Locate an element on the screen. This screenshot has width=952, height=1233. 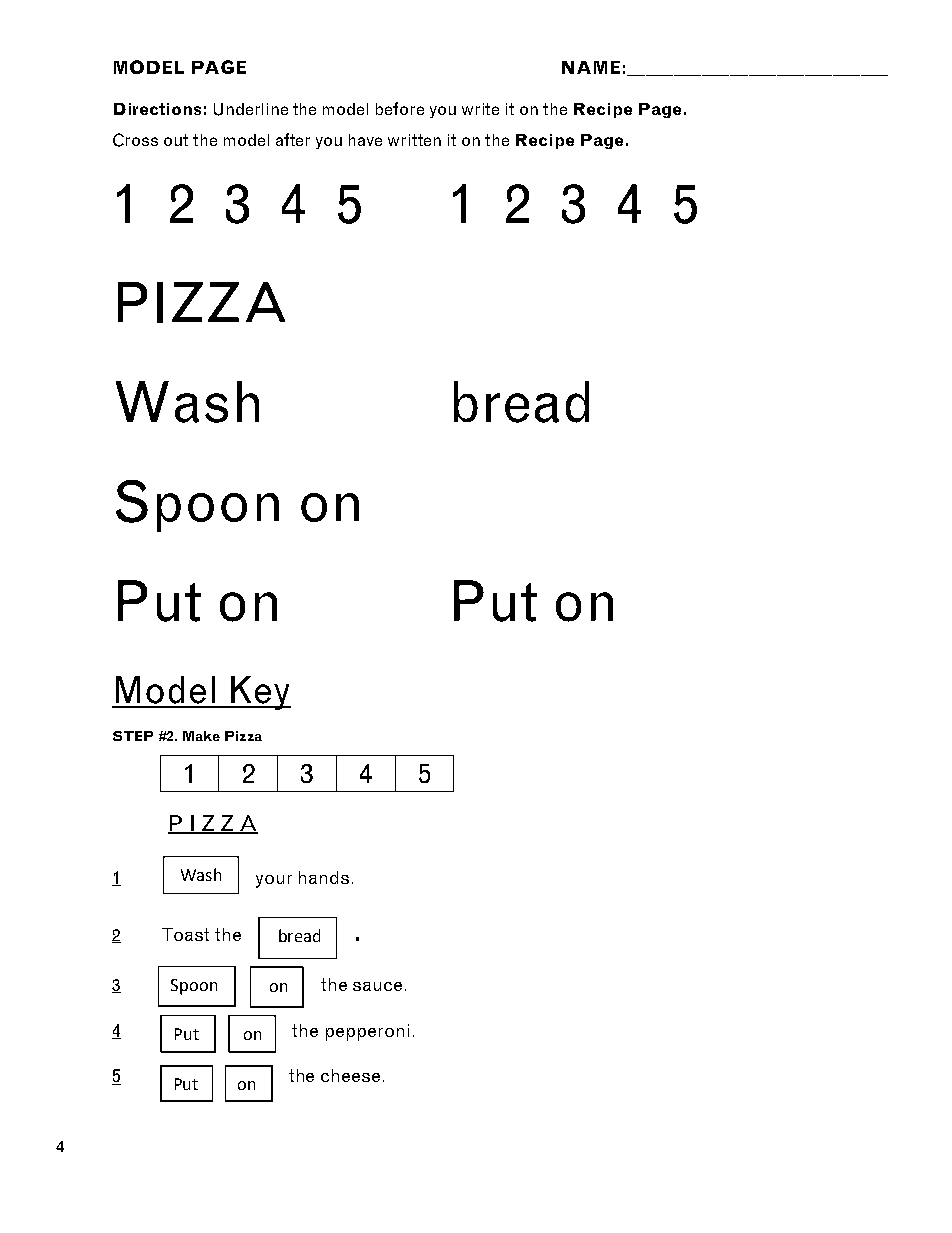
written is located at coordinates (414, 140).
